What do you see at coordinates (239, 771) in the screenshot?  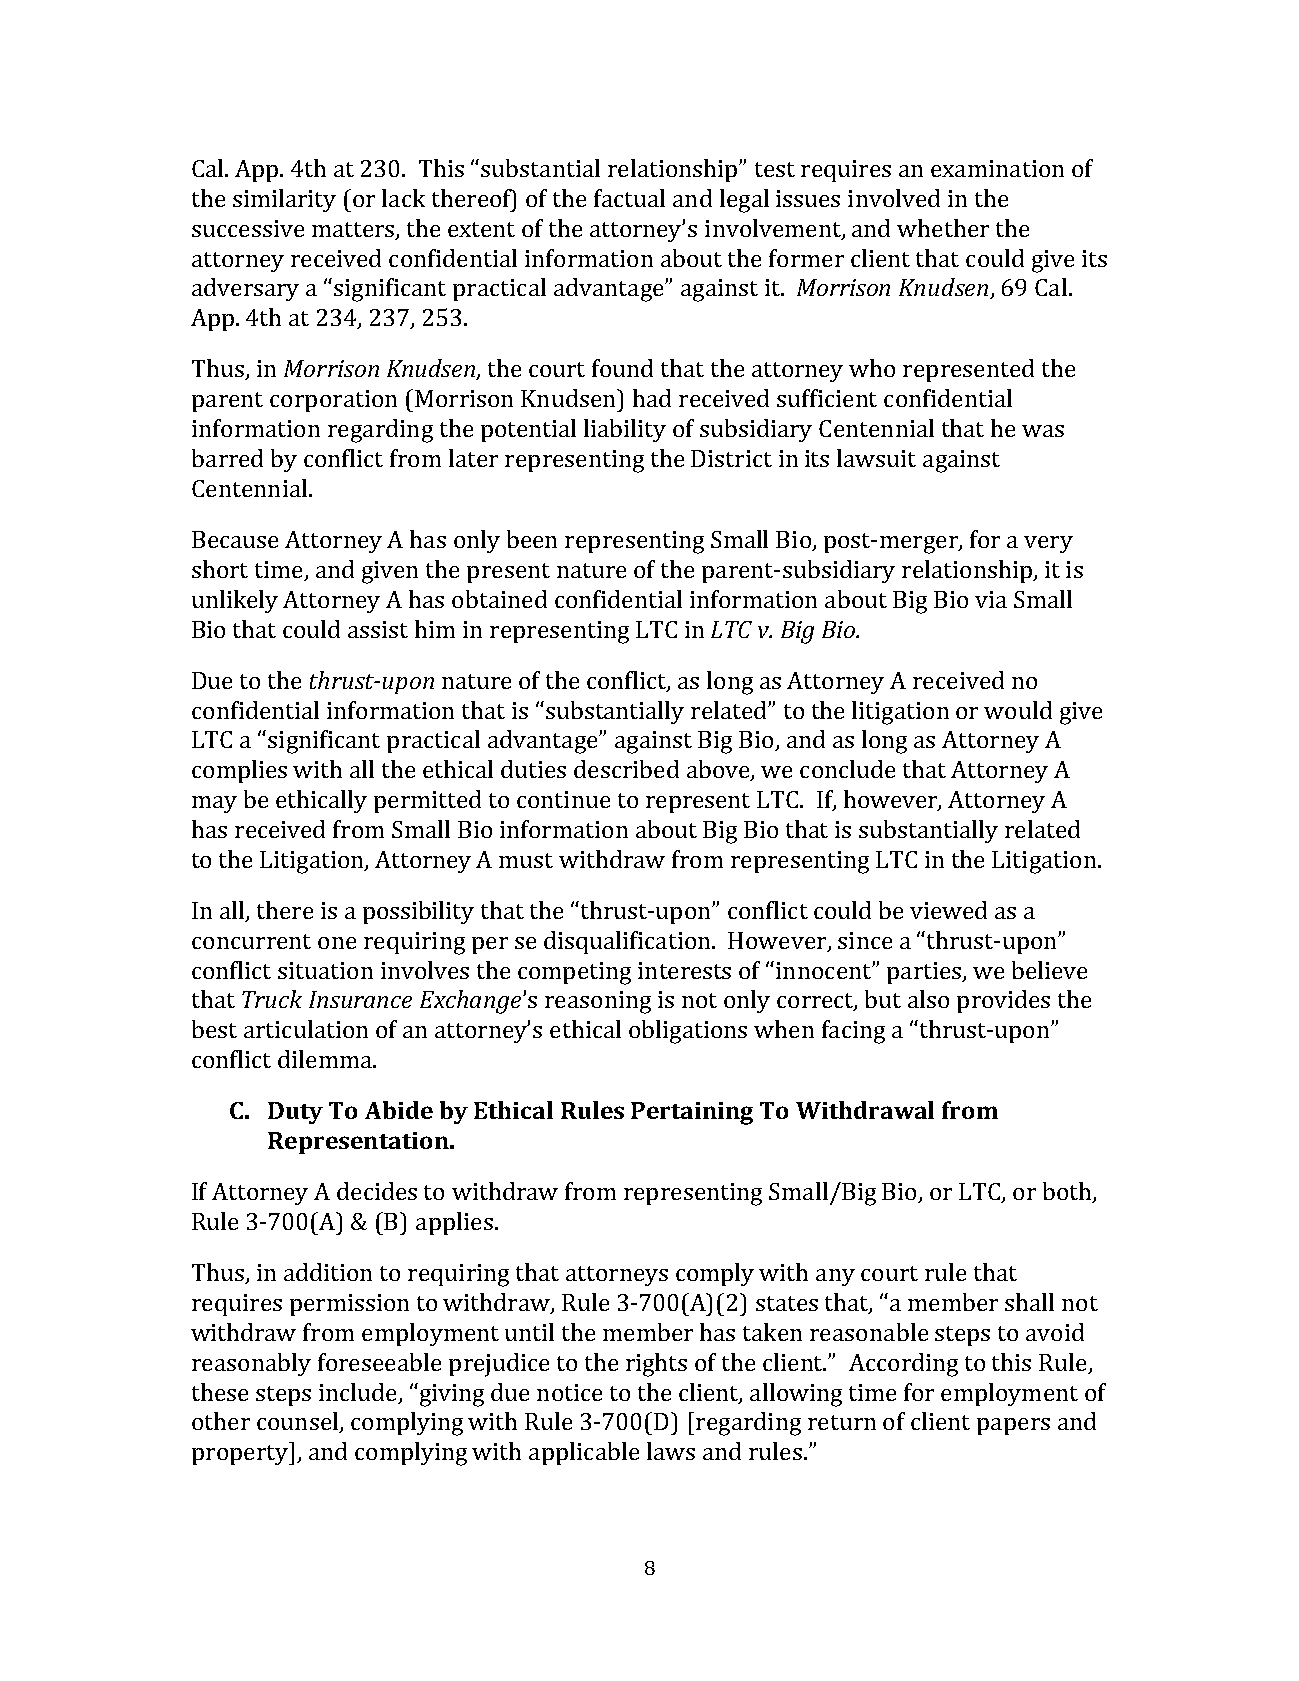 I see `complies` at bounding box center [239, 771].
